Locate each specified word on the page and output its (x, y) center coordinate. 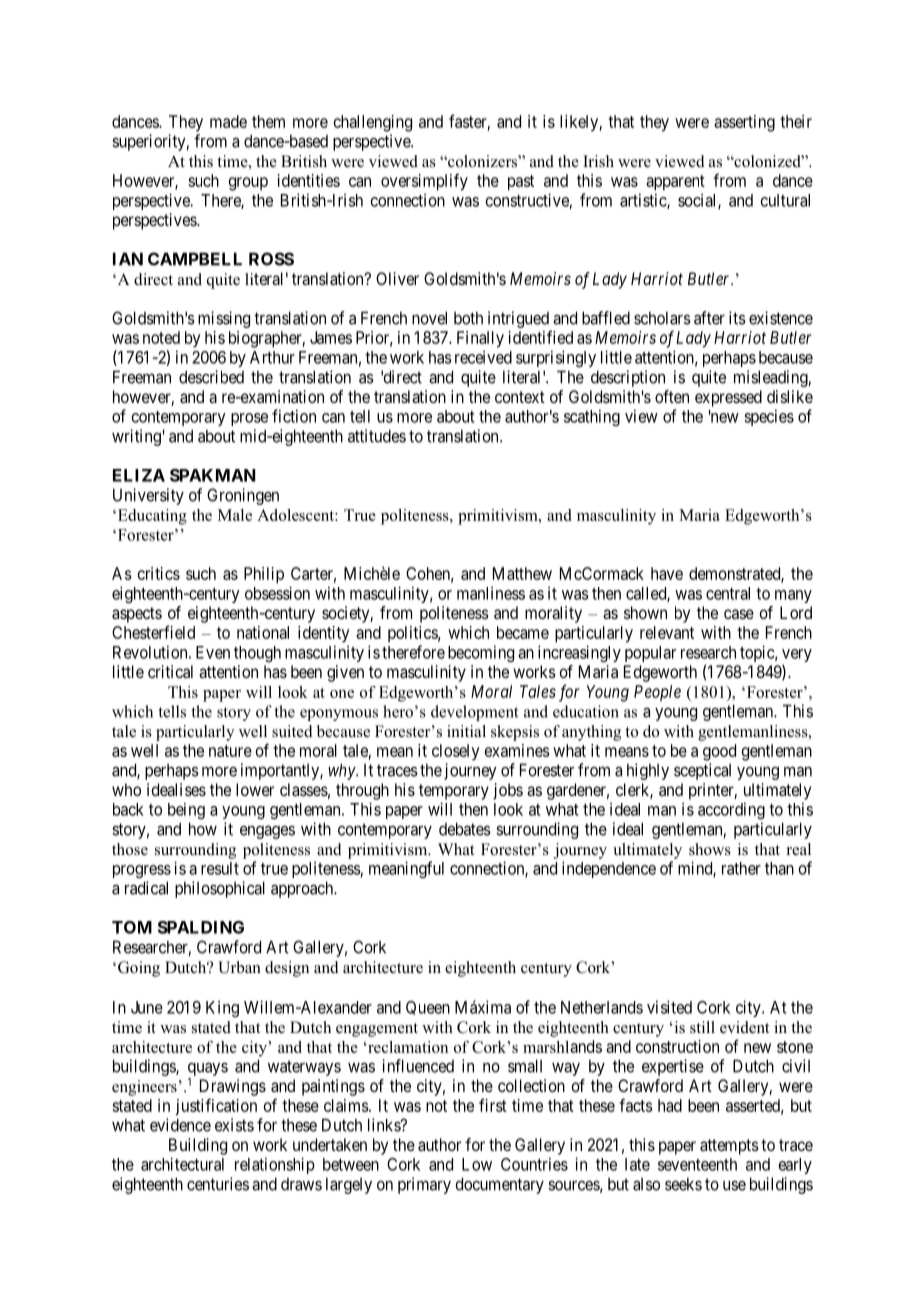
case (739, 614)
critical (170, 671)
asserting (744, 123)
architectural (182, 1164)
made (228, 121)
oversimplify (424, 182)
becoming (481, 653)
